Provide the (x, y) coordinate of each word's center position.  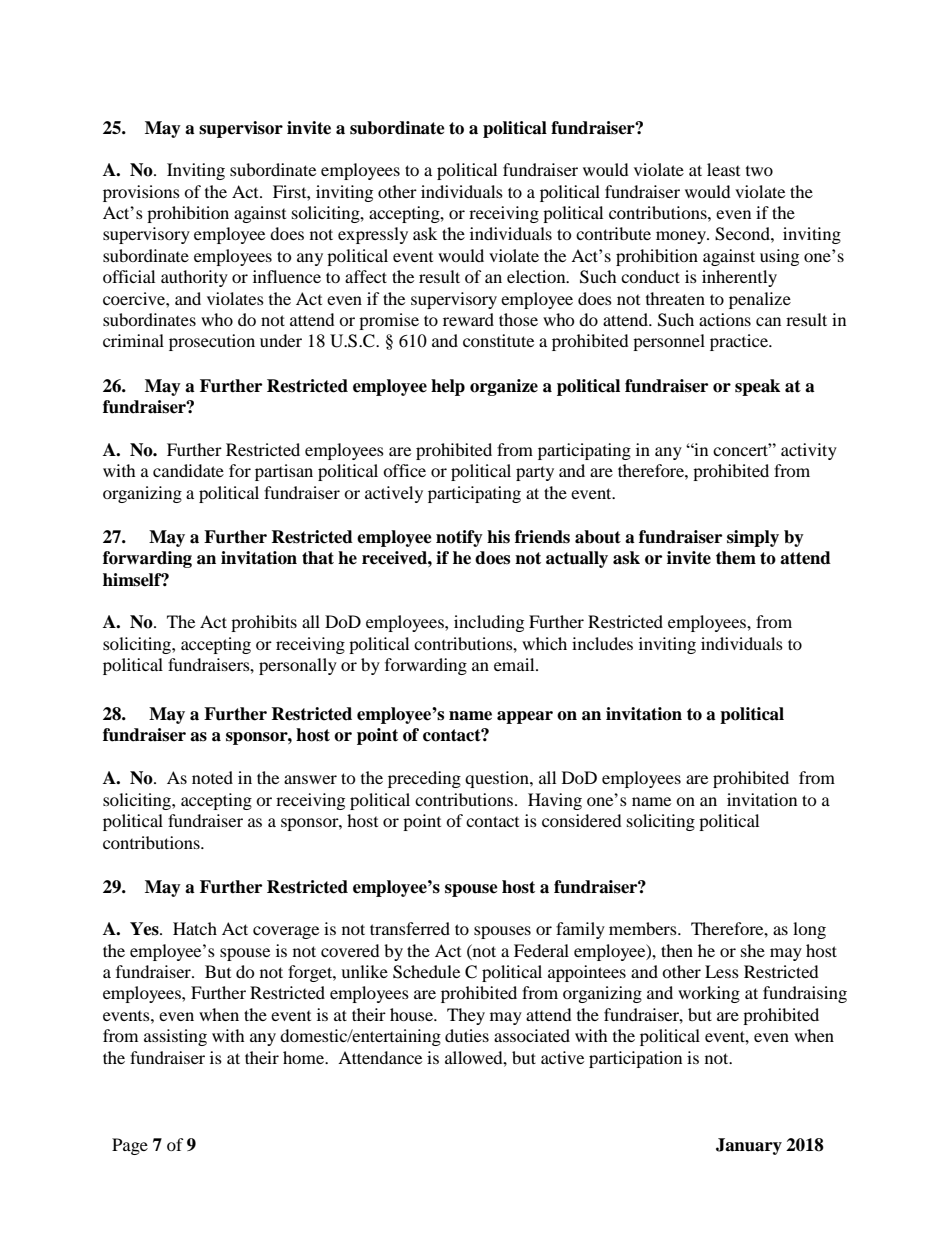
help (448, 387)
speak (757, 387)
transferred (410, 928)
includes (602, 643)
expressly (373, 235)
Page (130, 1146)
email (515, 664)
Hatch (195, 928)
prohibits (264, 623)
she (753, 950)
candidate (188, 470)
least (723, 169)
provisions (141, 193)
